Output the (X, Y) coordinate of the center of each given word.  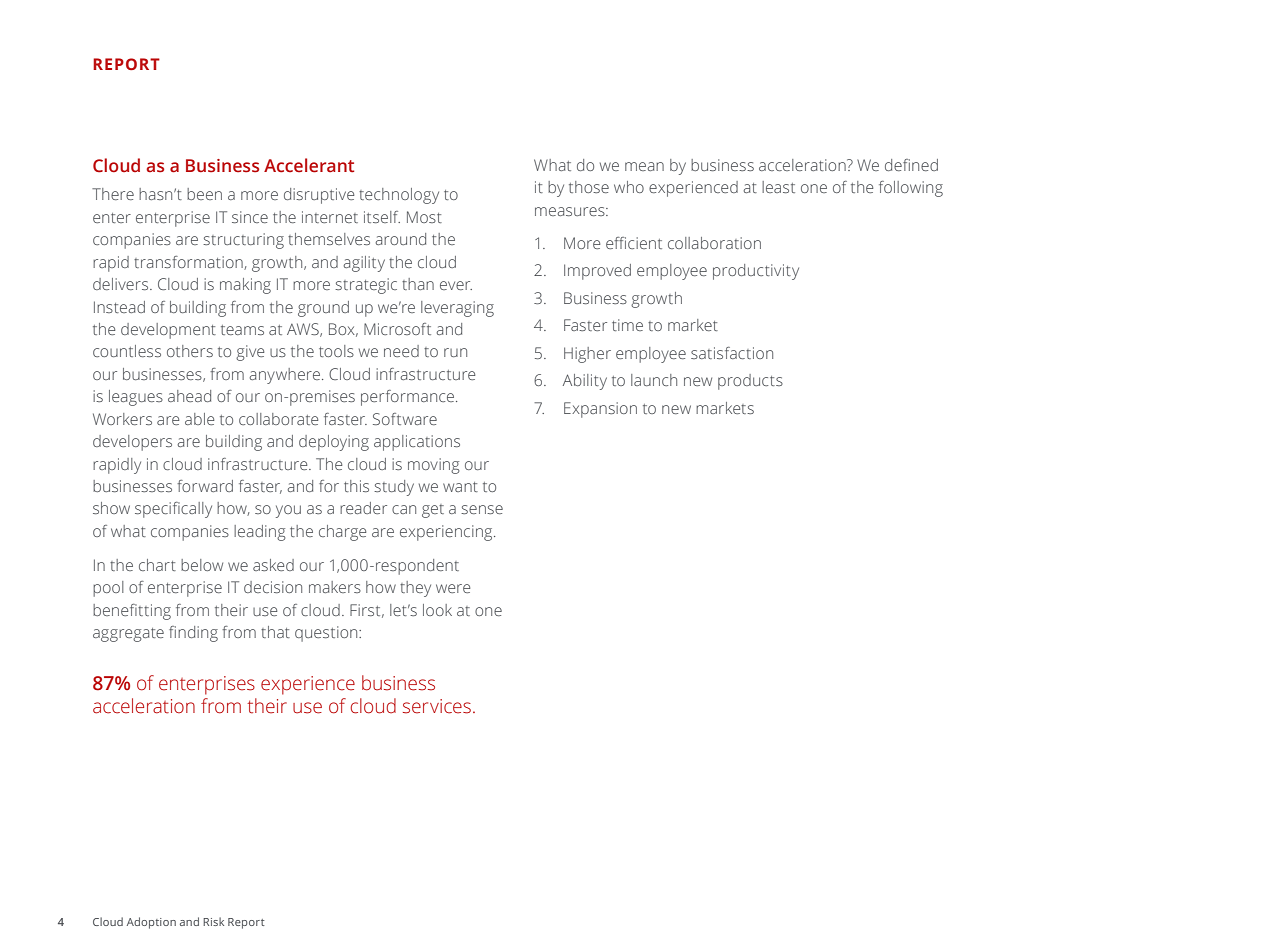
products (750, 382)
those (589, 187)
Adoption (151, 923)
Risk (213, 921)
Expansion (600, 410)
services (437, 706)
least (778, 187)
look (437, 610)
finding (193, 634)
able (199, 419)
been (204, 194)
